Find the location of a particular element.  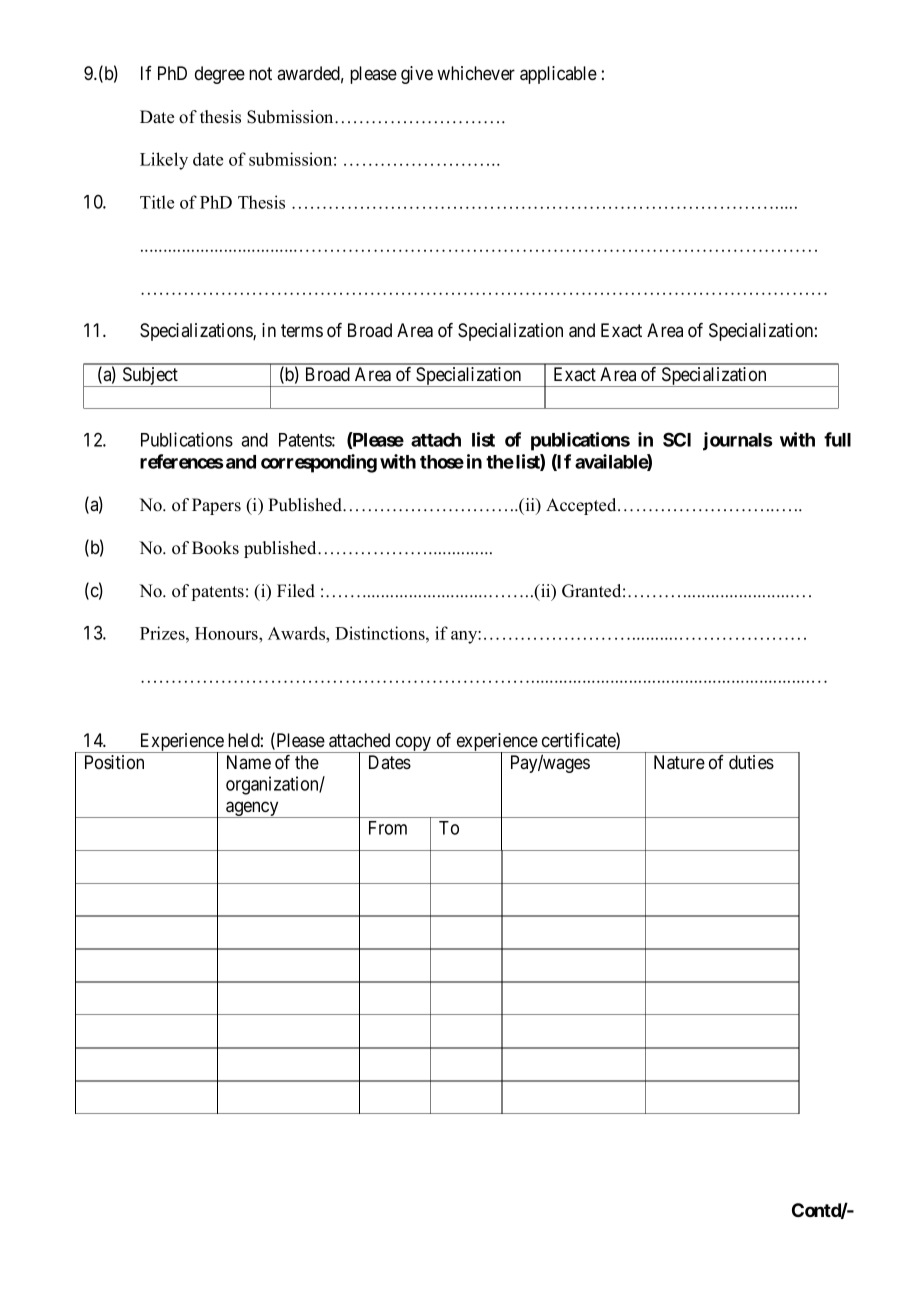

From is located at coordinates (388, 828).
